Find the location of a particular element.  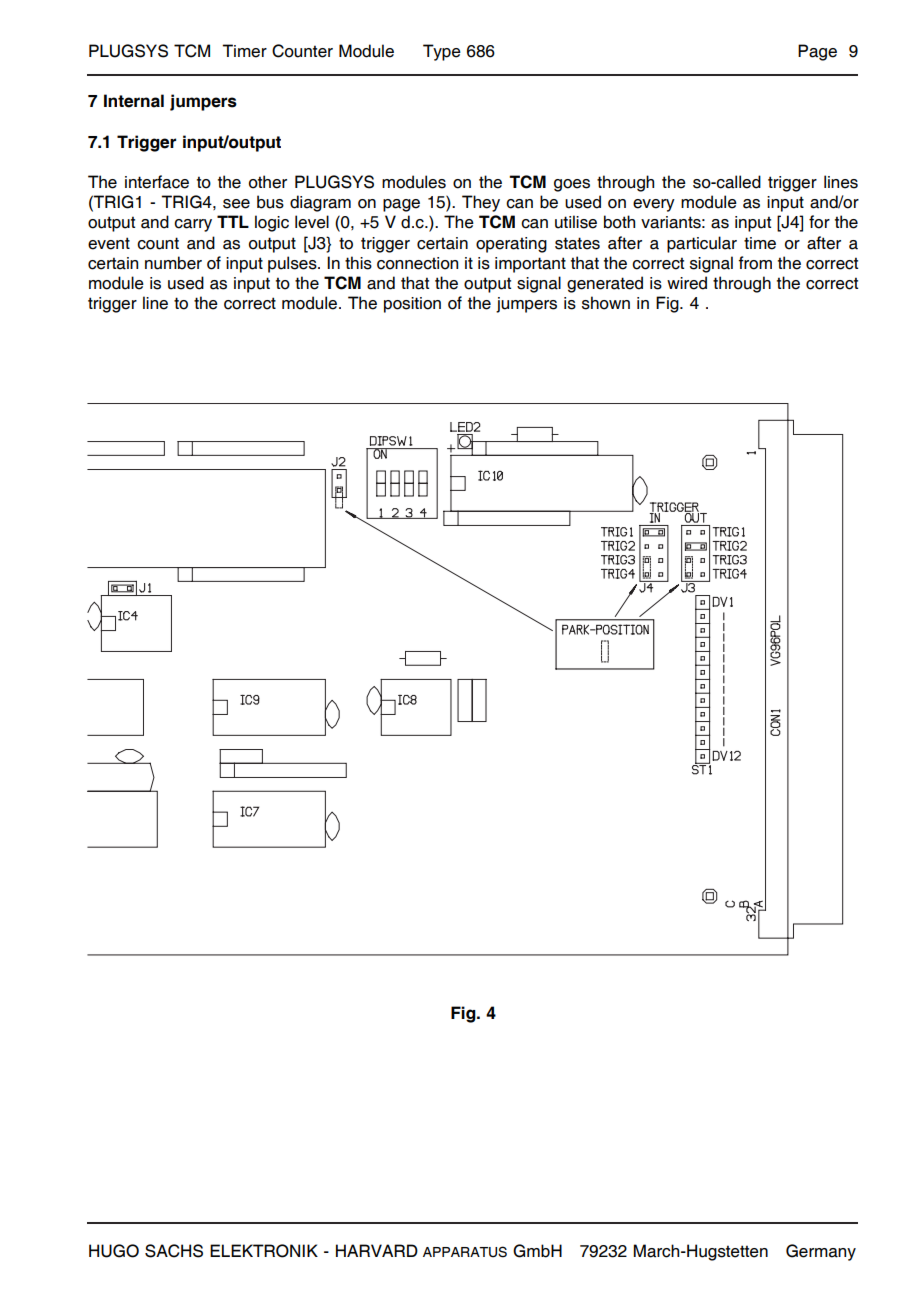

HARVARD is located at coordinates (377, 1250).
